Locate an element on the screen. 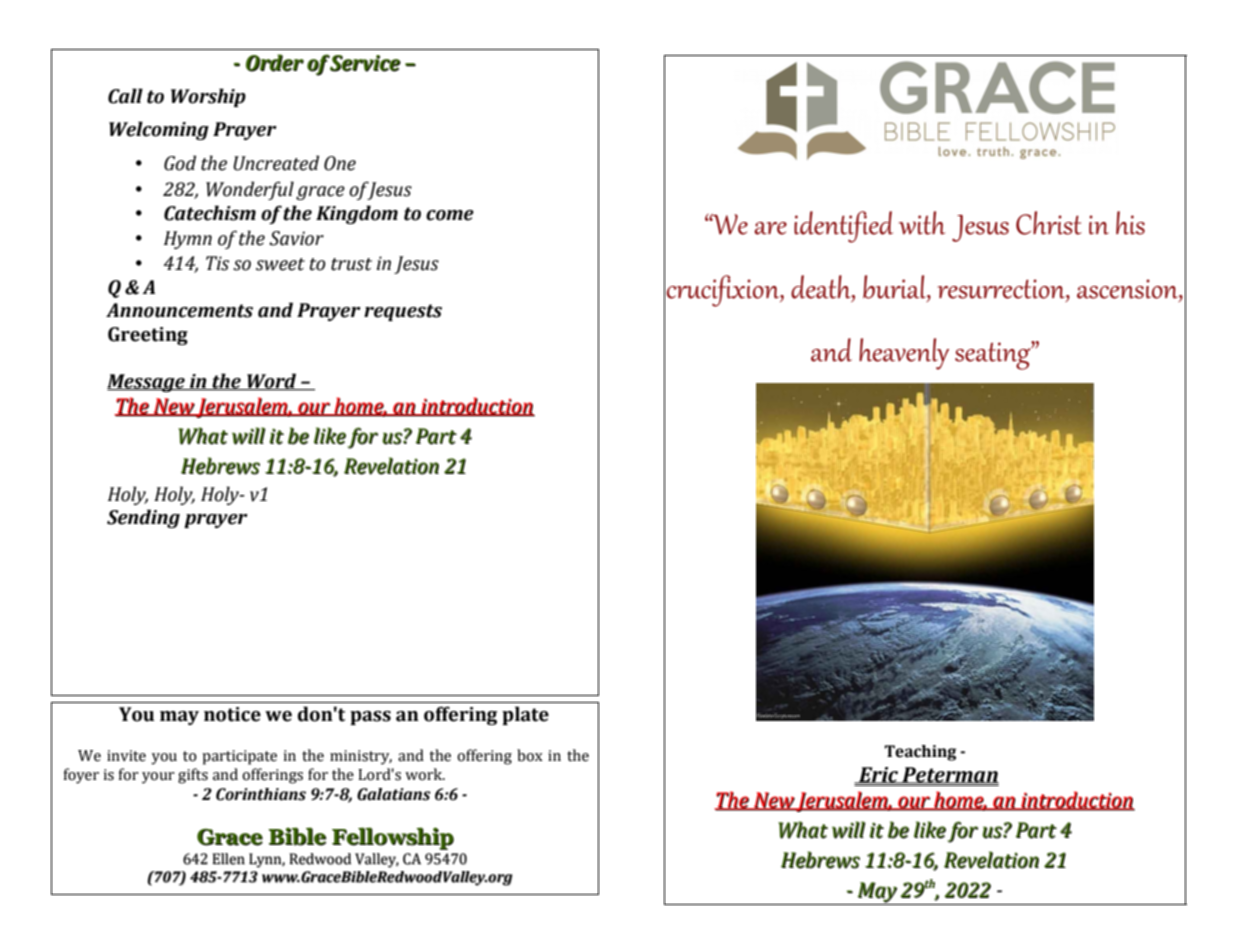 The image size is (1233, 952). Ellen is located at coordinates (228, 859).
